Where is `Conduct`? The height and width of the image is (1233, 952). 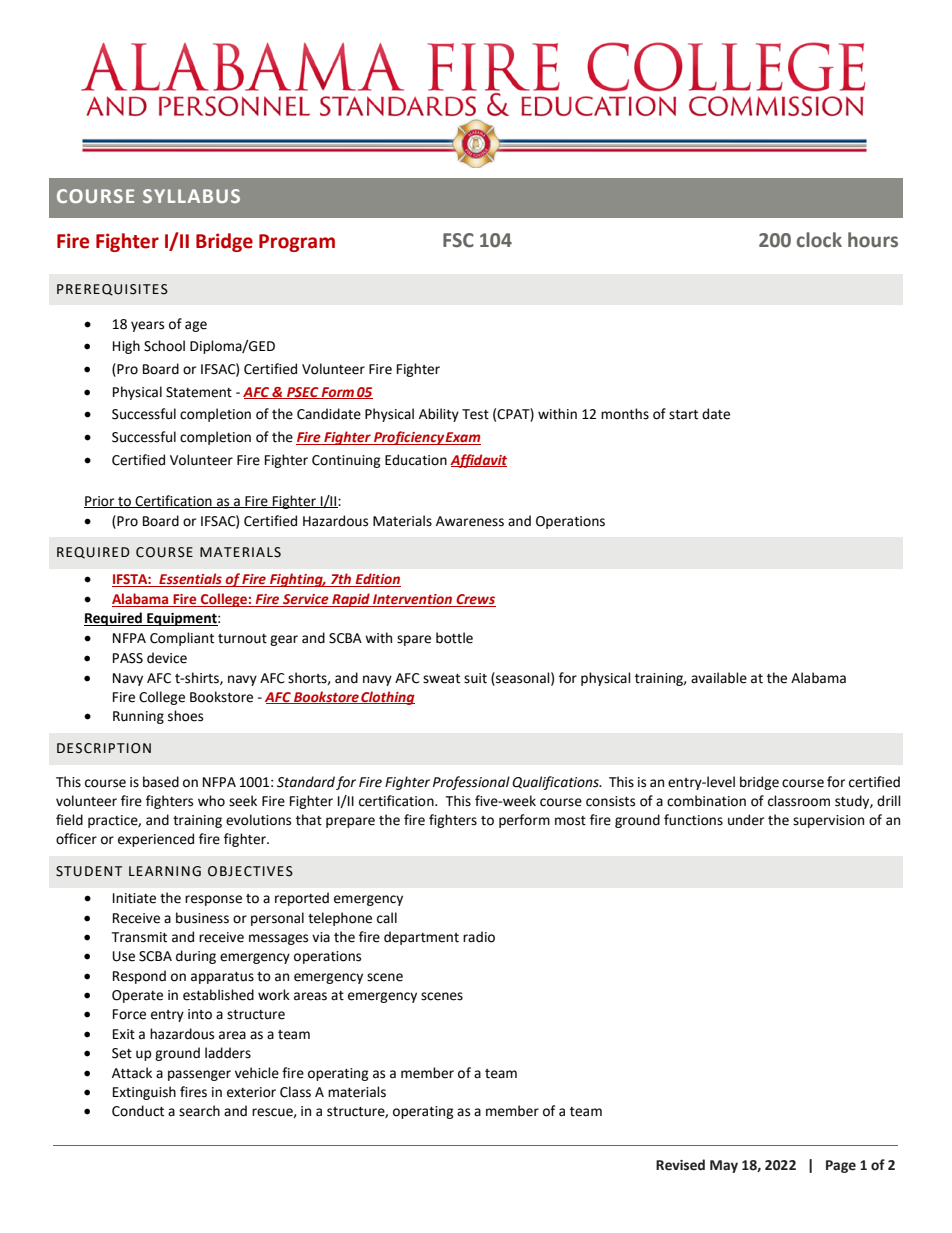
Conduct is located at coordinates (138, 1111).
